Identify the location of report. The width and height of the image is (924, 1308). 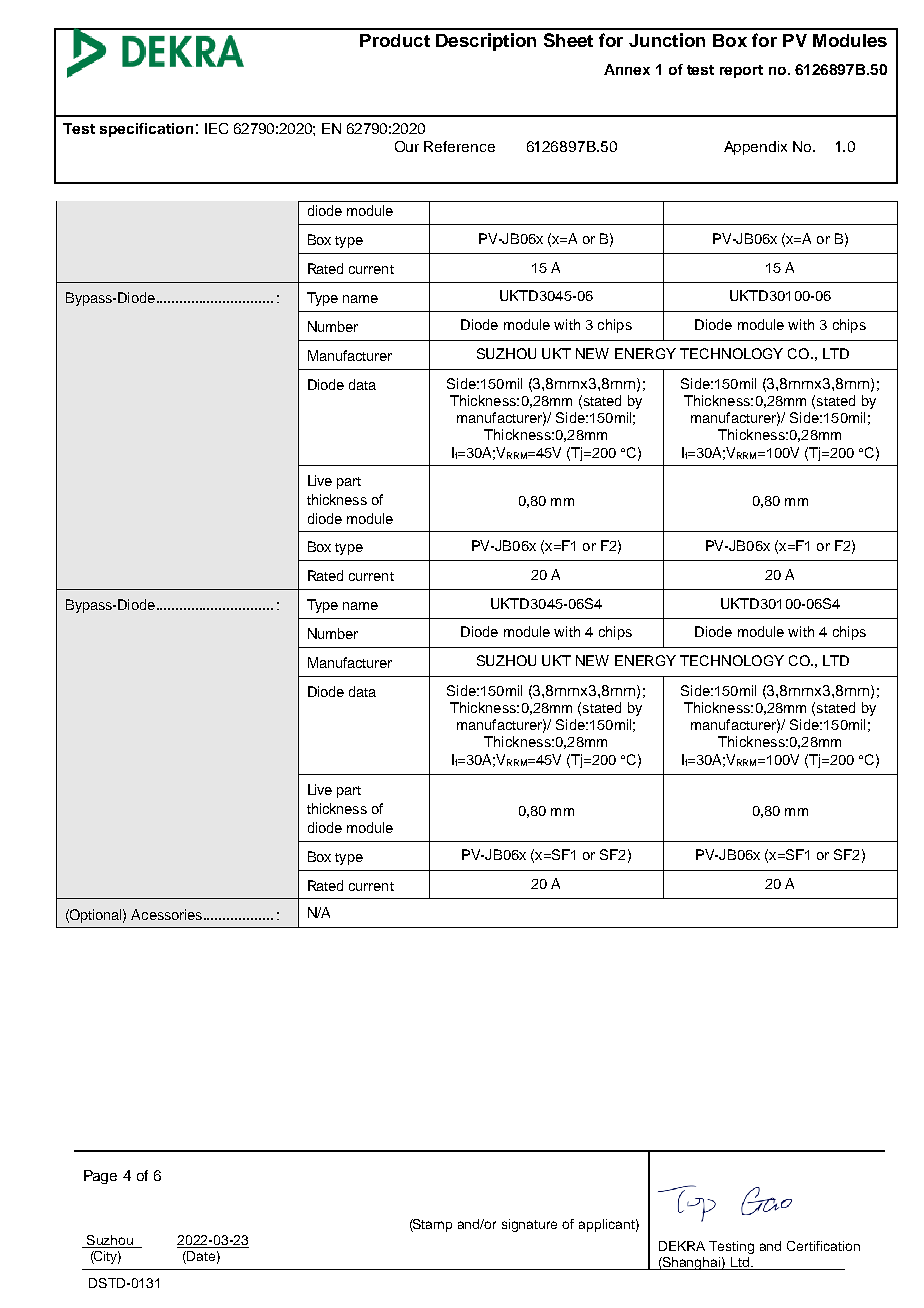
(741, 71).
